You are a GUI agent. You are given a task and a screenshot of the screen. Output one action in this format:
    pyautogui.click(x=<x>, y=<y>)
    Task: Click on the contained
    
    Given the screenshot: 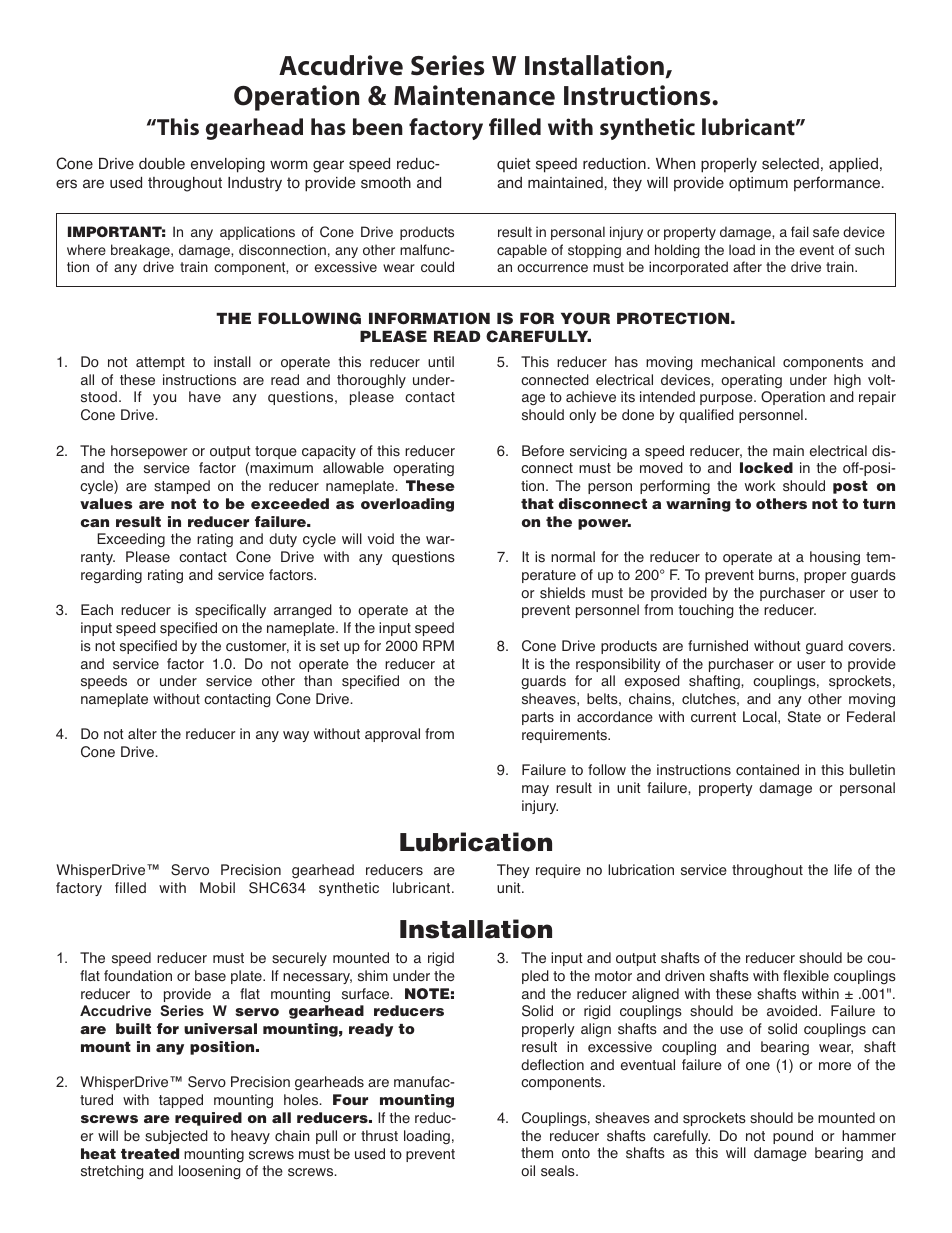 What is the action you would take?
    pyautogui.click(x=767, y=770)
